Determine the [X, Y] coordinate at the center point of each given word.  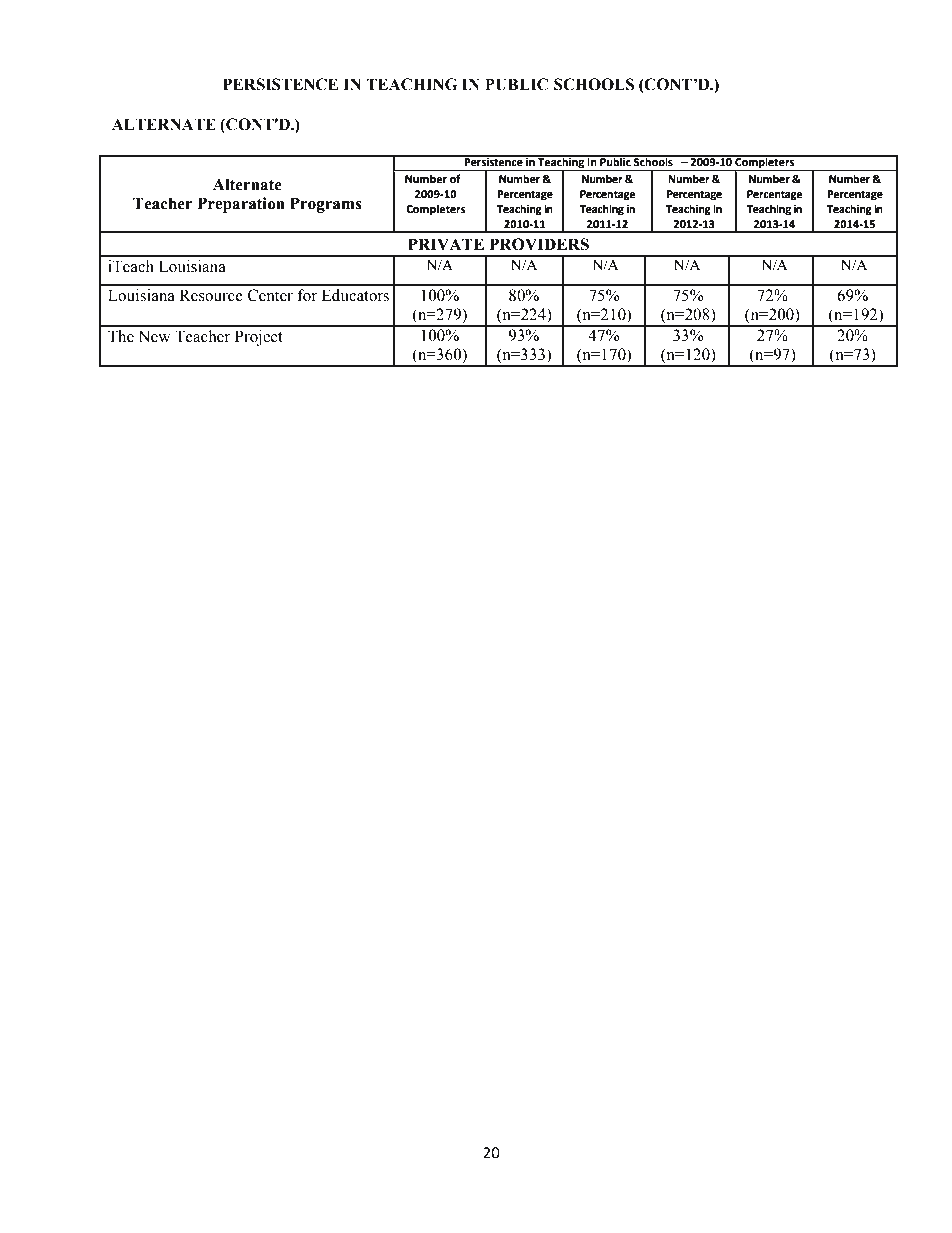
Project [259, 338]
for [307, 295]
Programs [326, 205]
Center [270, 295]
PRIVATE [446, 244]
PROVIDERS [539, 244]
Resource [211, 295]
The [121, 336]
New [154, 336]
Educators [355, 295]
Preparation [241, 205]
